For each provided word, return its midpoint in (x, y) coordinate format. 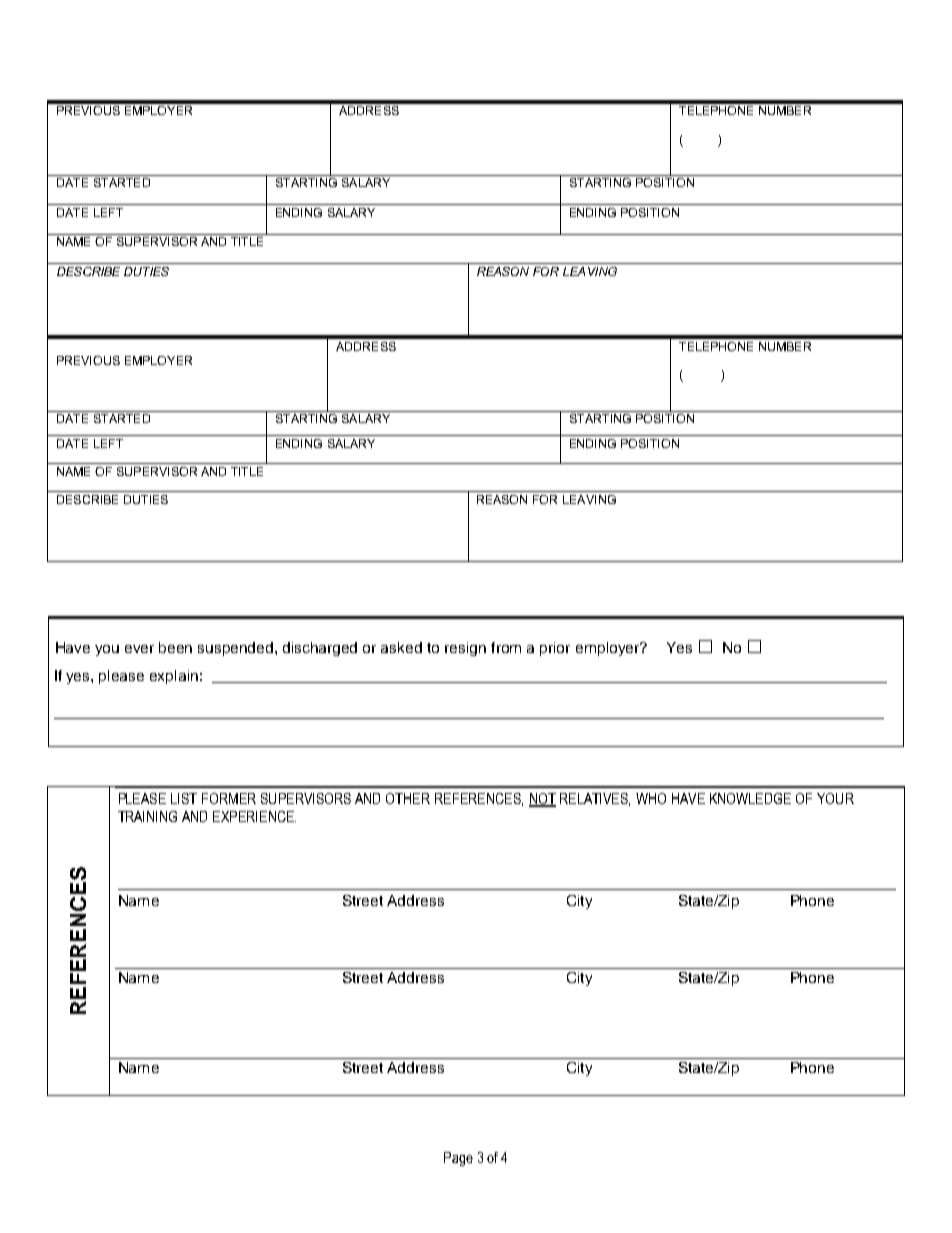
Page (458, 1159)
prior (555, 649)
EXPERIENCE (254, 816)
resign (465, 649)
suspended (237, 649)
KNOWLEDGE (750, 798)
